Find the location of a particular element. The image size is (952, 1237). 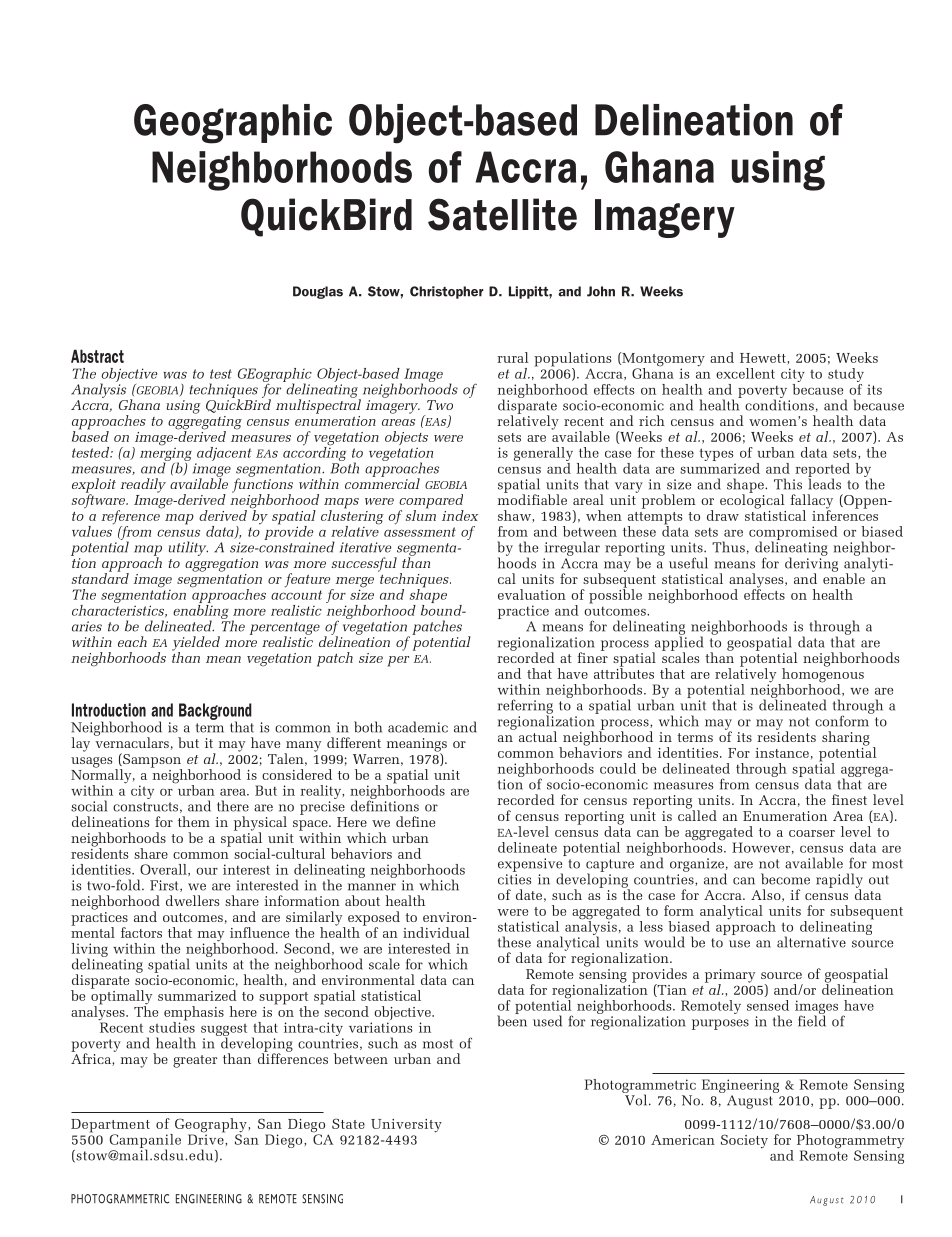

University is located at coordinates (406, 1126).
